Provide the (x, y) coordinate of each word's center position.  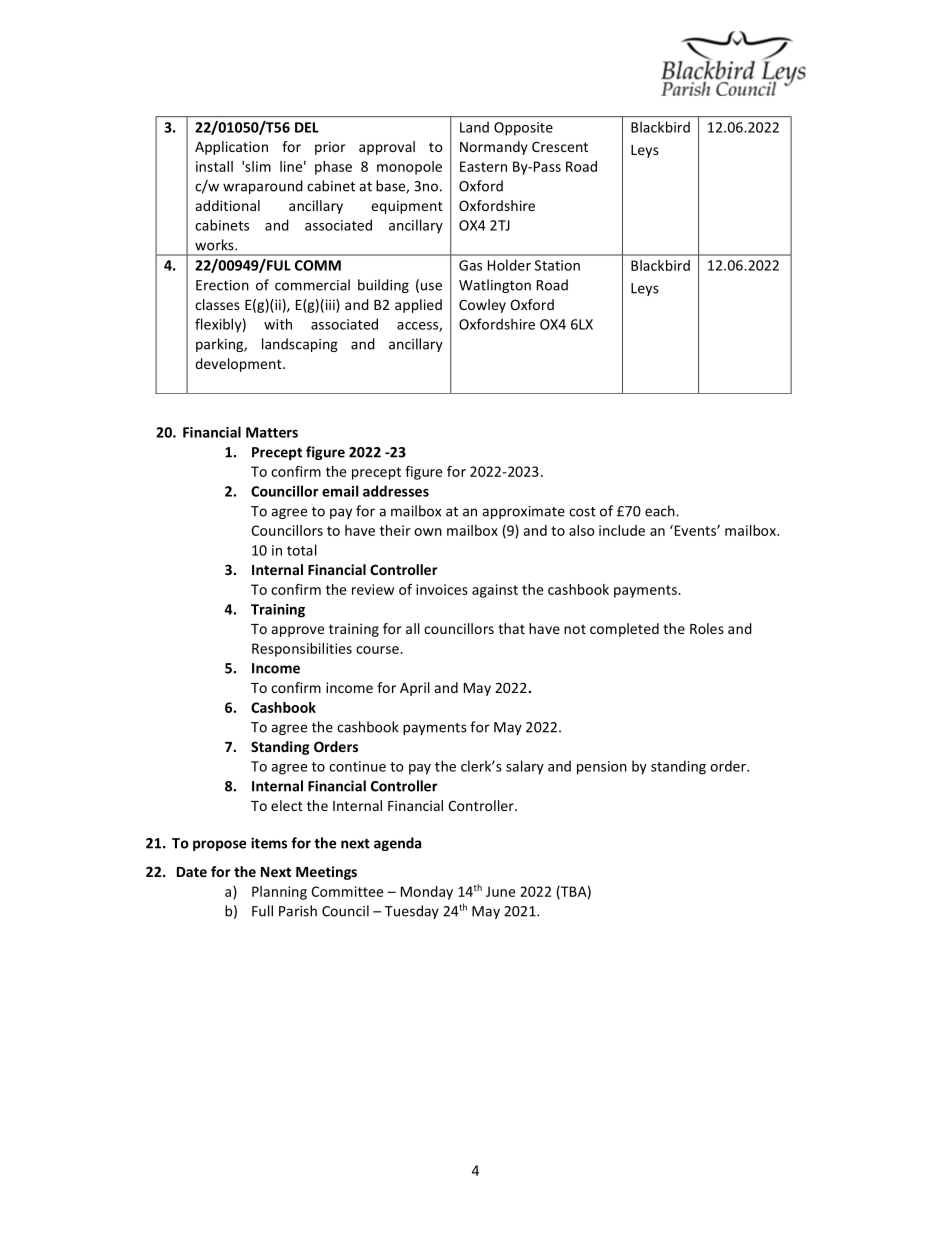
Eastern (483, 166)
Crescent (560, 146)
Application (231, 148)
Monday (427, 893)
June (500, 891)
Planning (279, 893)
